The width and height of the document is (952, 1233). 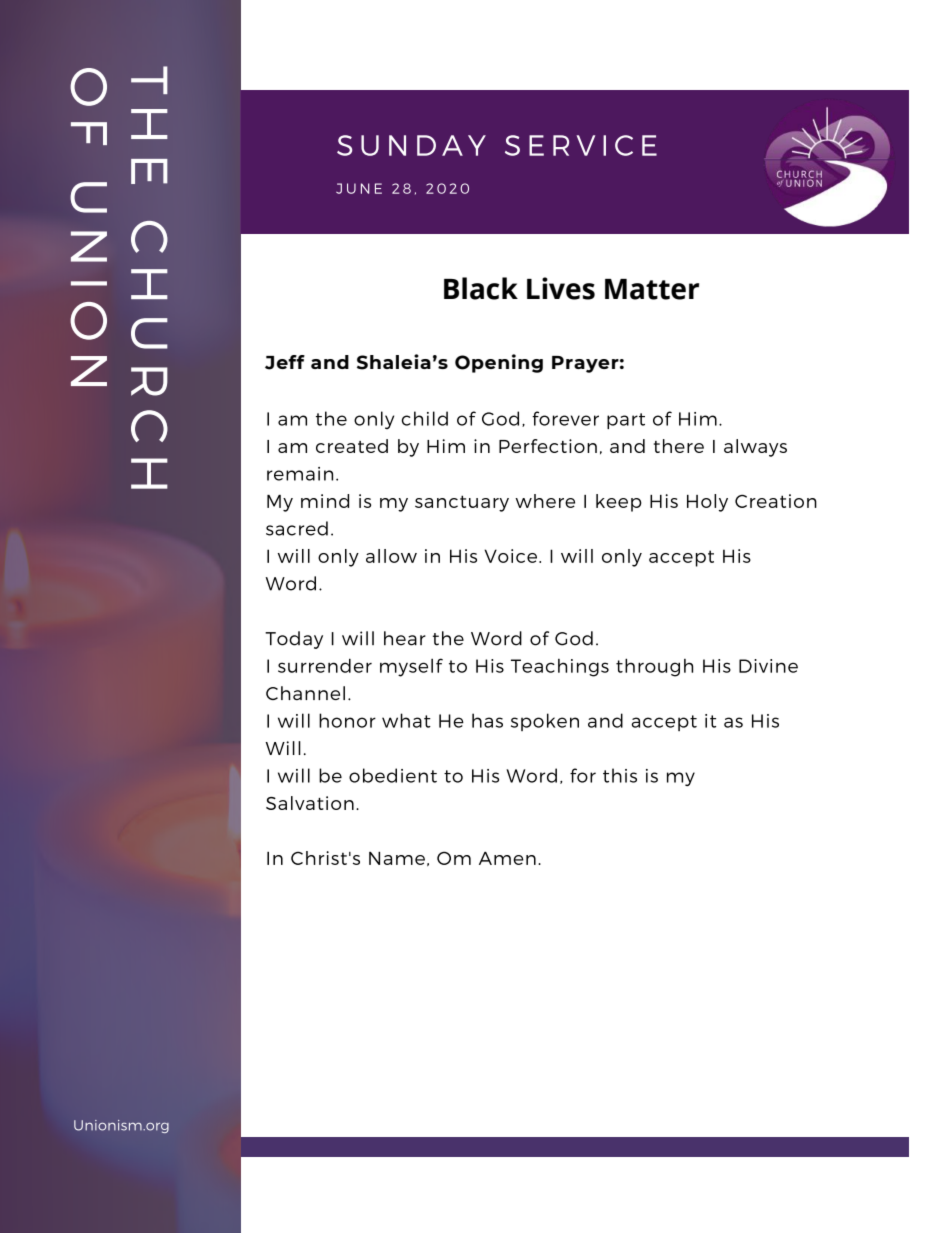 I want to click on Jeff, so click(x=285, y=362).
